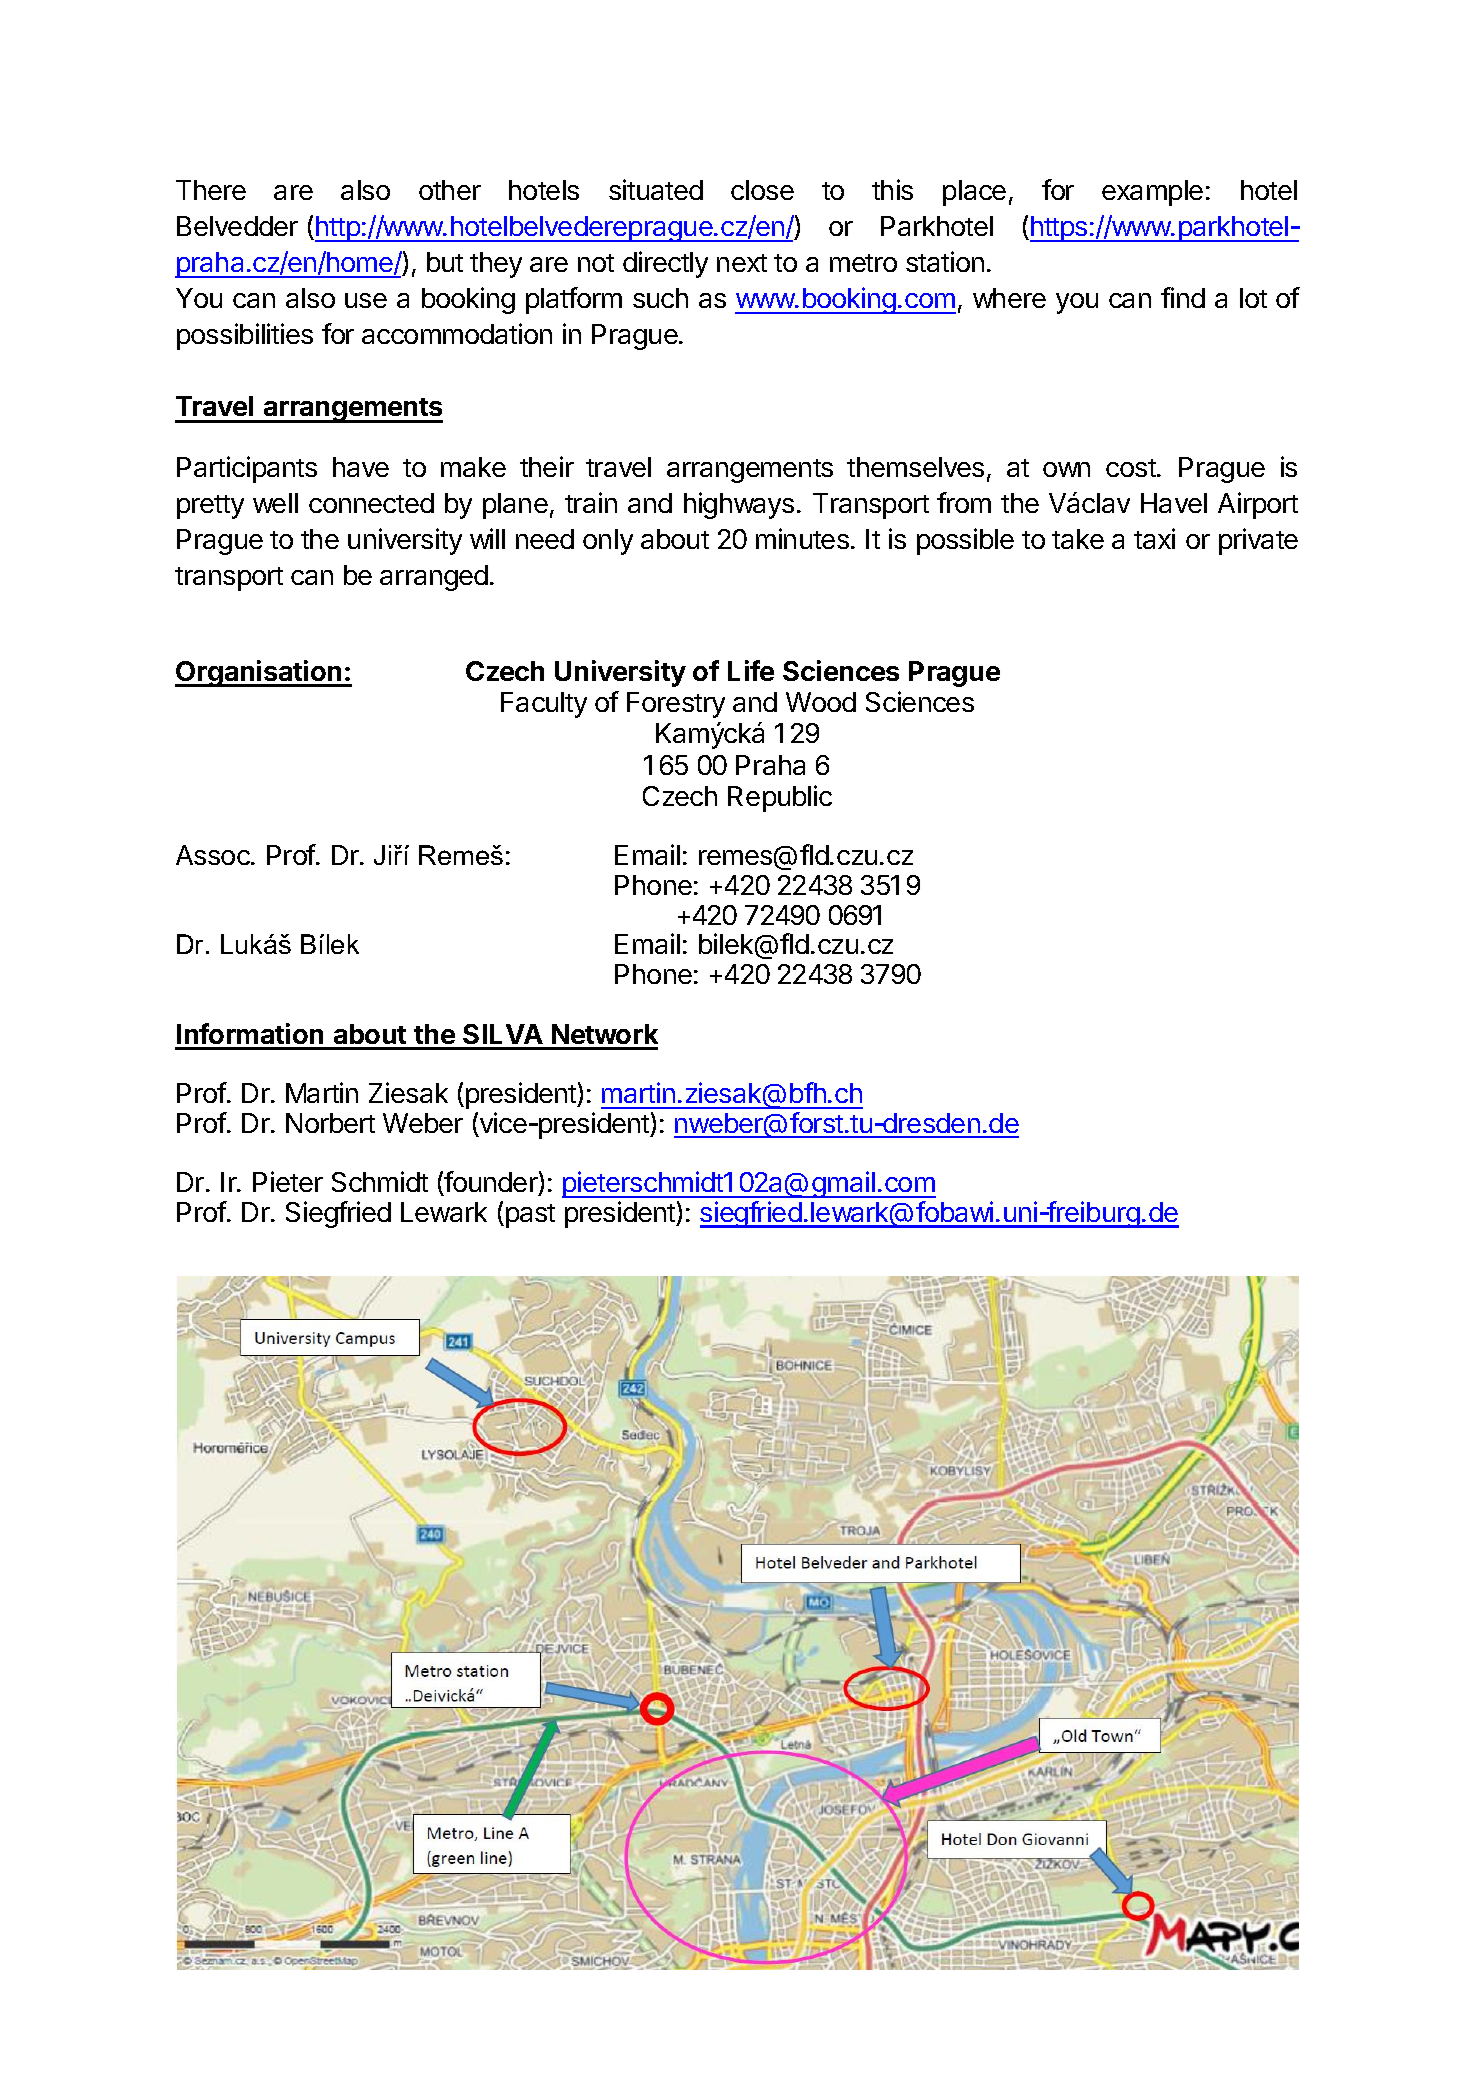 The image size is (1474, 2085). Describe the element at coordinates (529, 1216) in the screenshot. I see `past` at that location.
